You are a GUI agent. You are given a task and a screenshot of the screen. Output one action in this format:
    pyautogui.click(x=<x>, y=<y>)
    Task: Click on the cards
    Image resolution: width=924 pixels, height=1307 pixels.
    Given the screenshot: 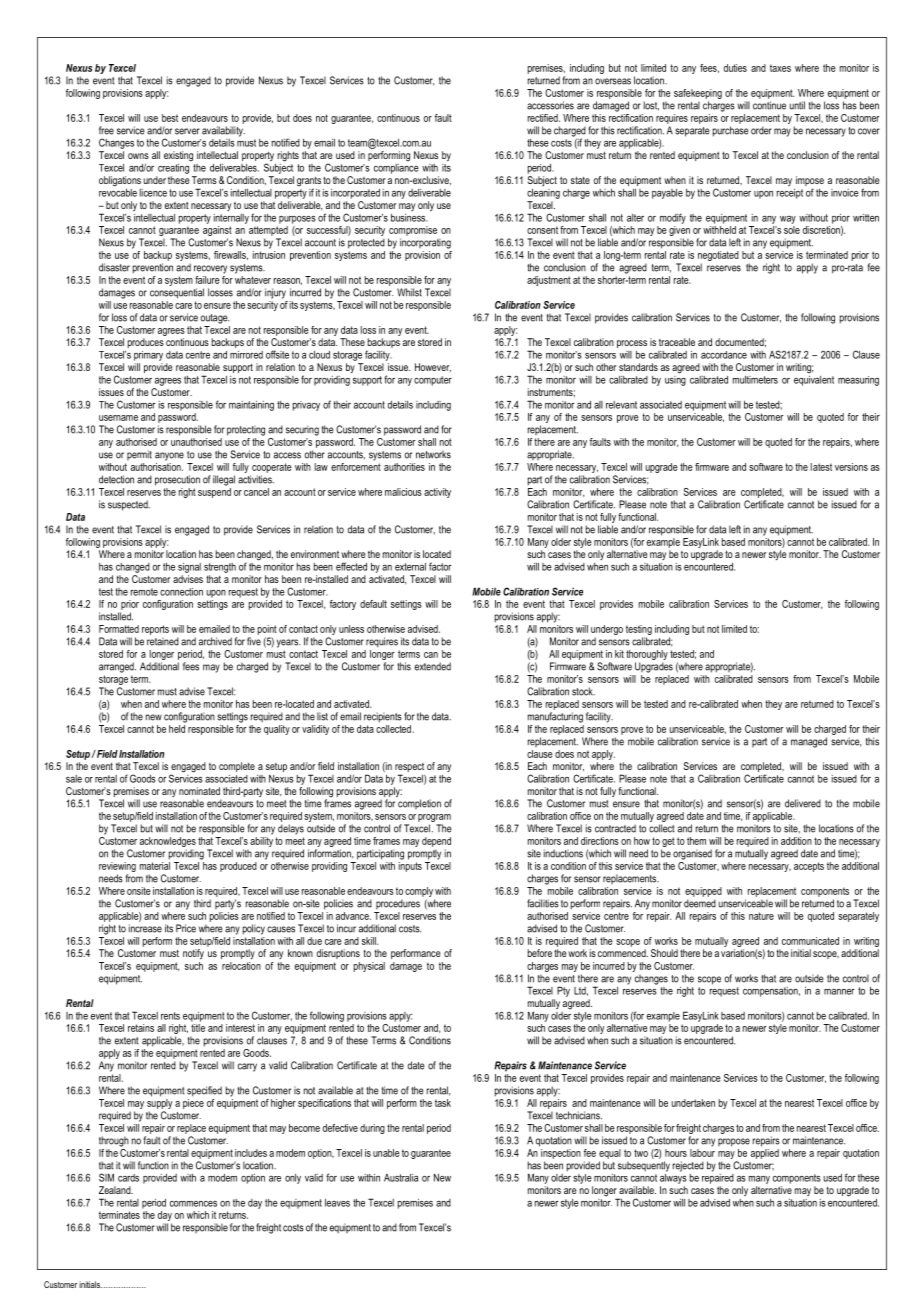 What is the action you would take?
    pyautogui.click(x=128, y=1178)
